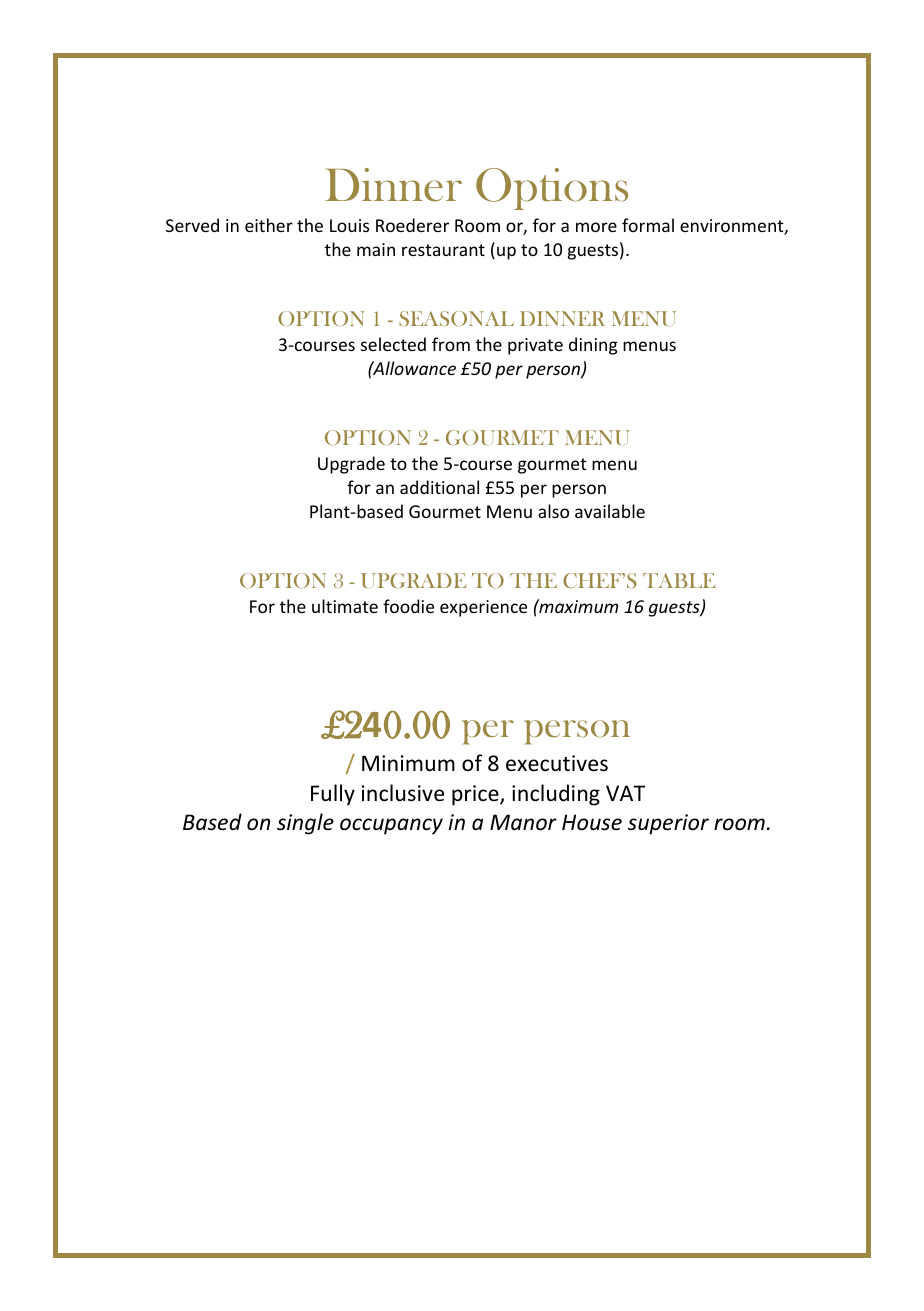  I want to click on available, so click(610, 511).
